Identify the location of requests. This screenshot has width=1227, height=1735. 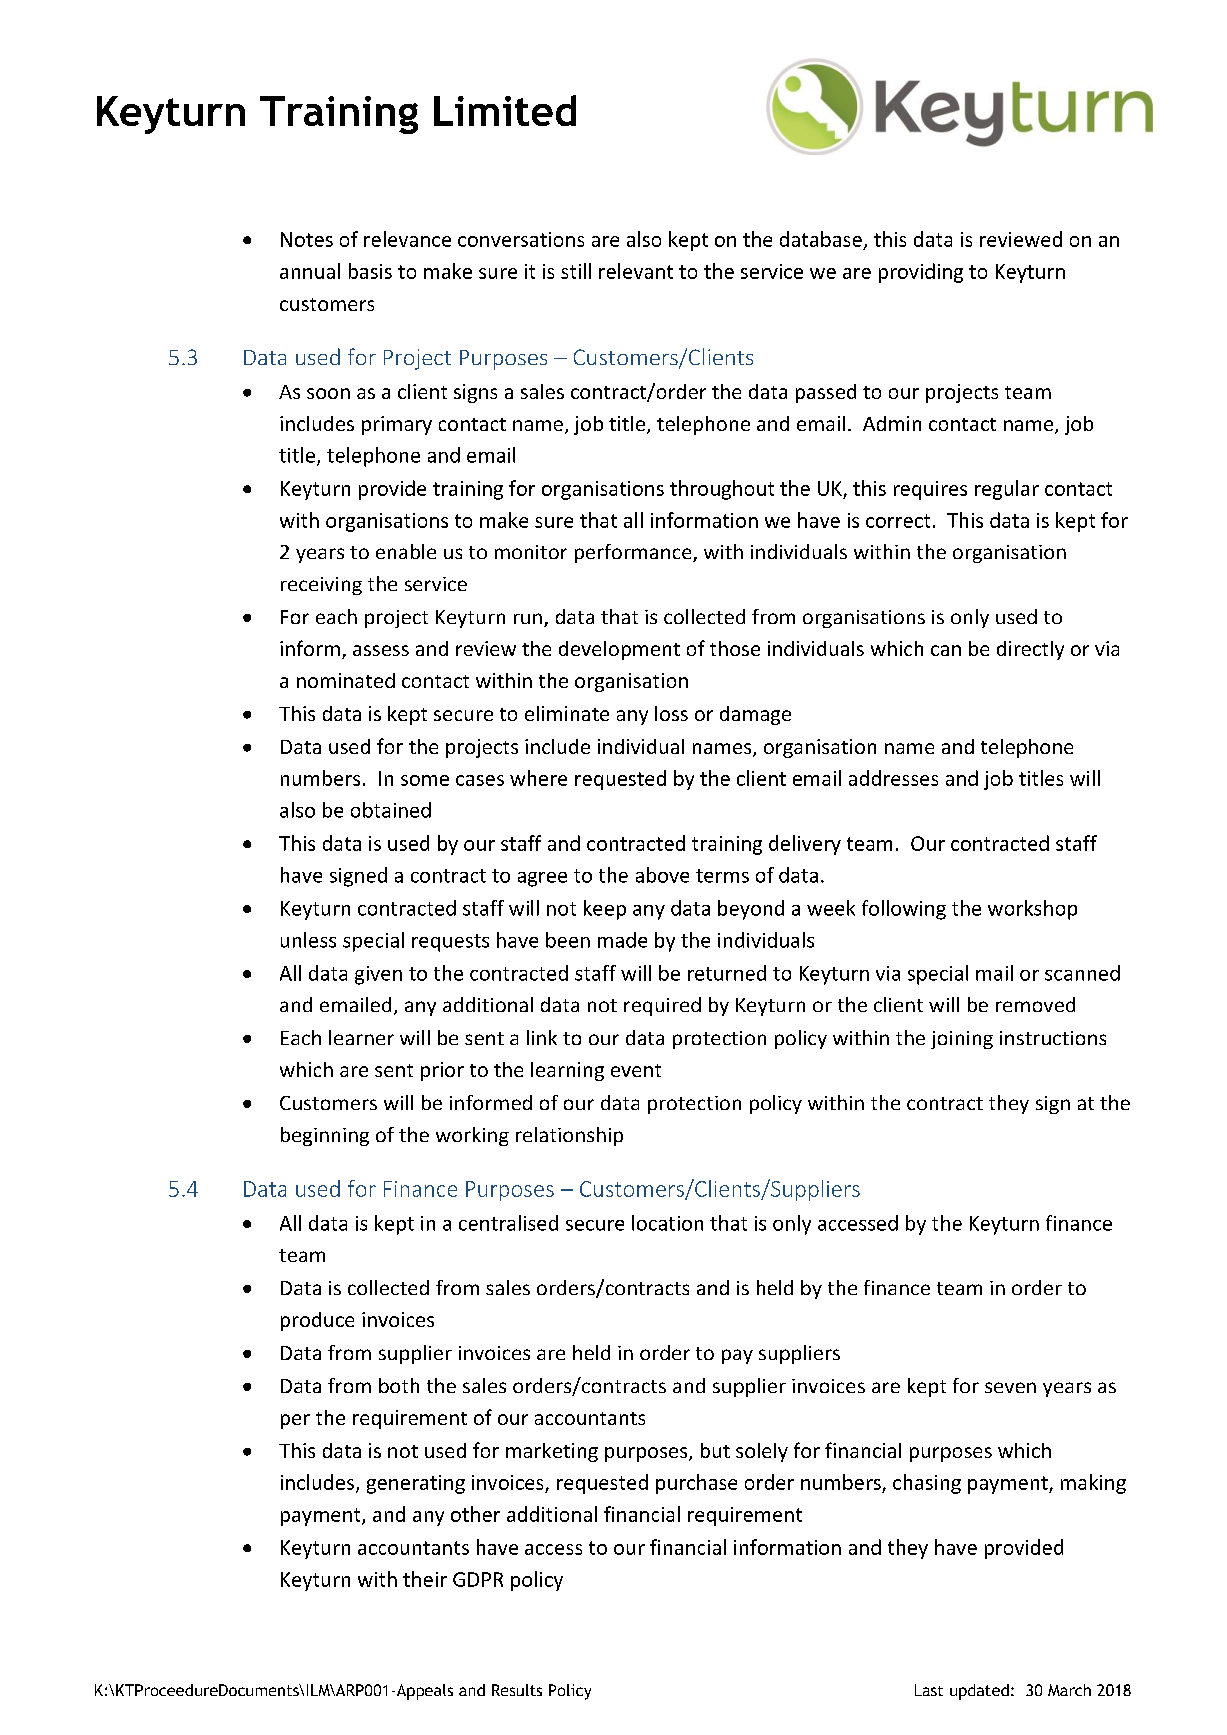
(450, 943).
